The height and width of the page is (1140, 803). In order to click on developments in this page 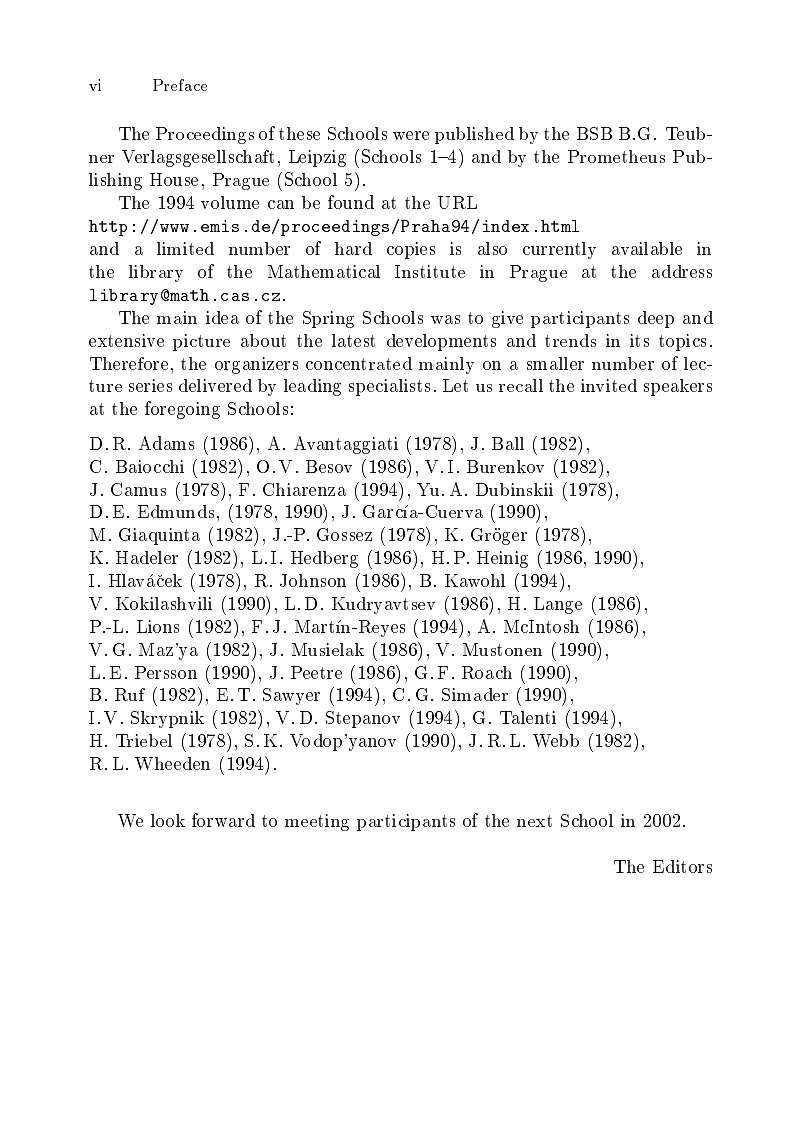, I will do `click(441, 342)`.
